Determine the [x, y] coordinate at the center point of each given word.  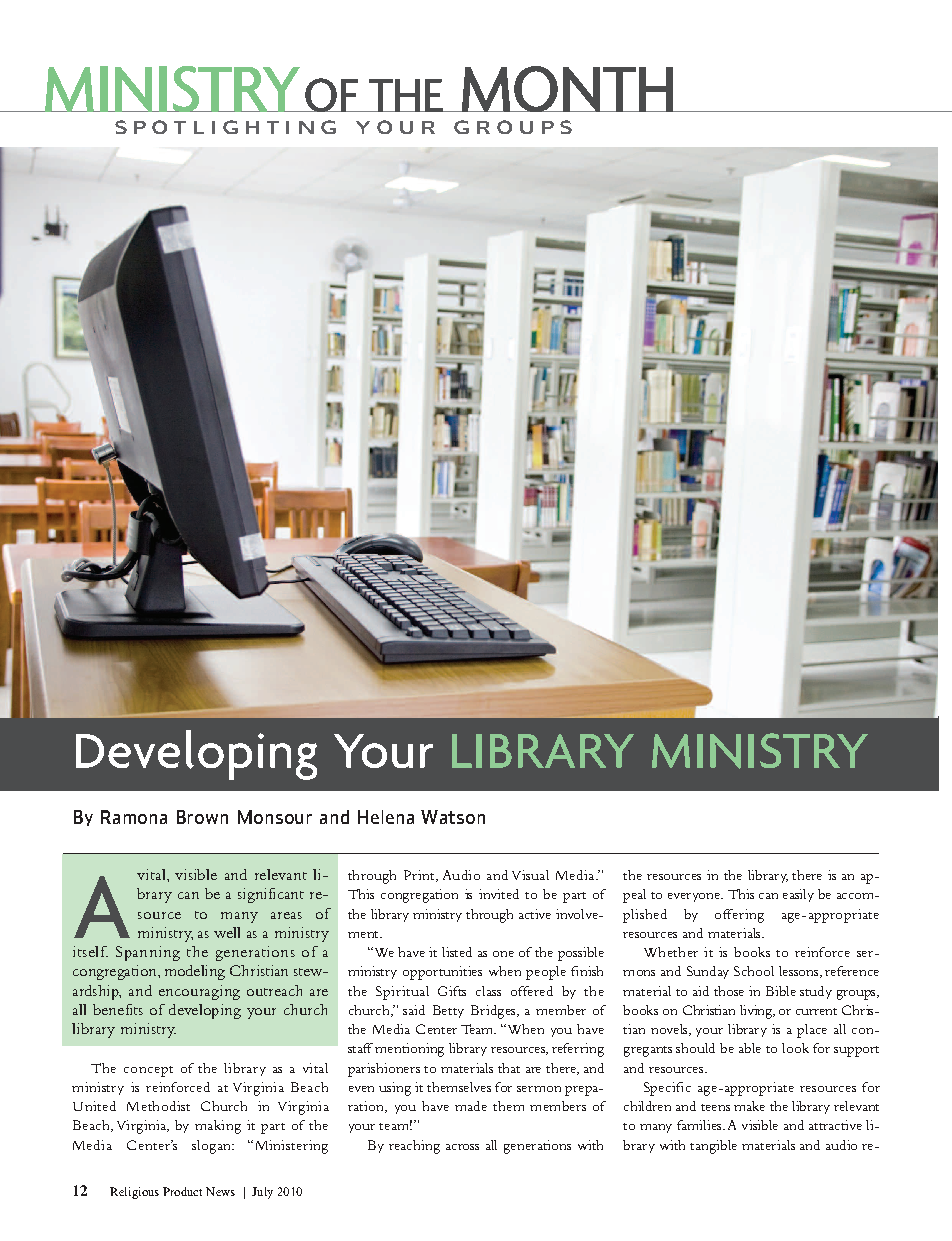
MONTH [567, 89]
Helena [386, 817]
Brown [202, 817]
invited [499, 894]
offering [739, 916]
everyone [695, 897]
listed [457, 952]
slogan [212, 1147]
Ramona [134, 817]
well [227, 932]
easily [798, 895]
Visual [530, 875]
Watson [453, 817]
